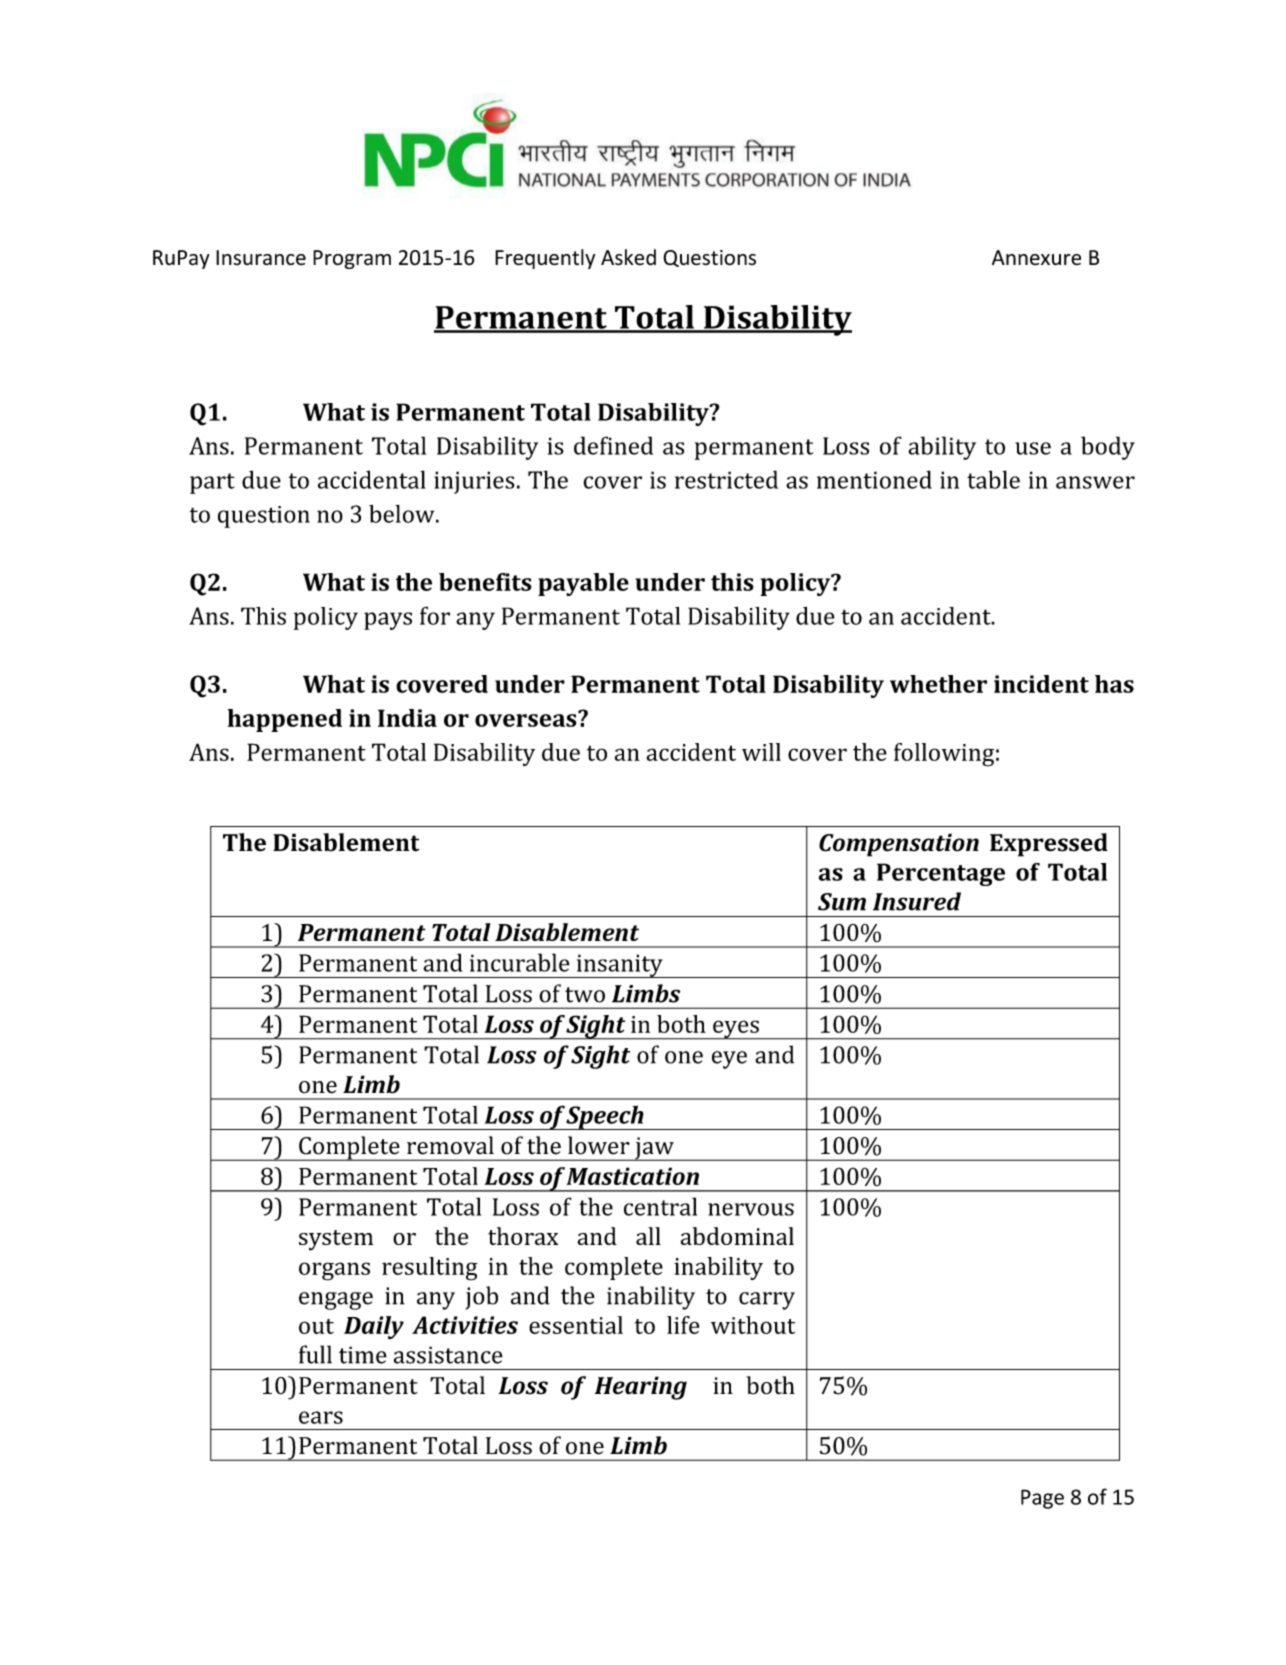 This page has height=1665, width=1286. What do you see at coordinates (1049, 845) in the page?
I see `Expressed` at bounding box center [1049, 845].
